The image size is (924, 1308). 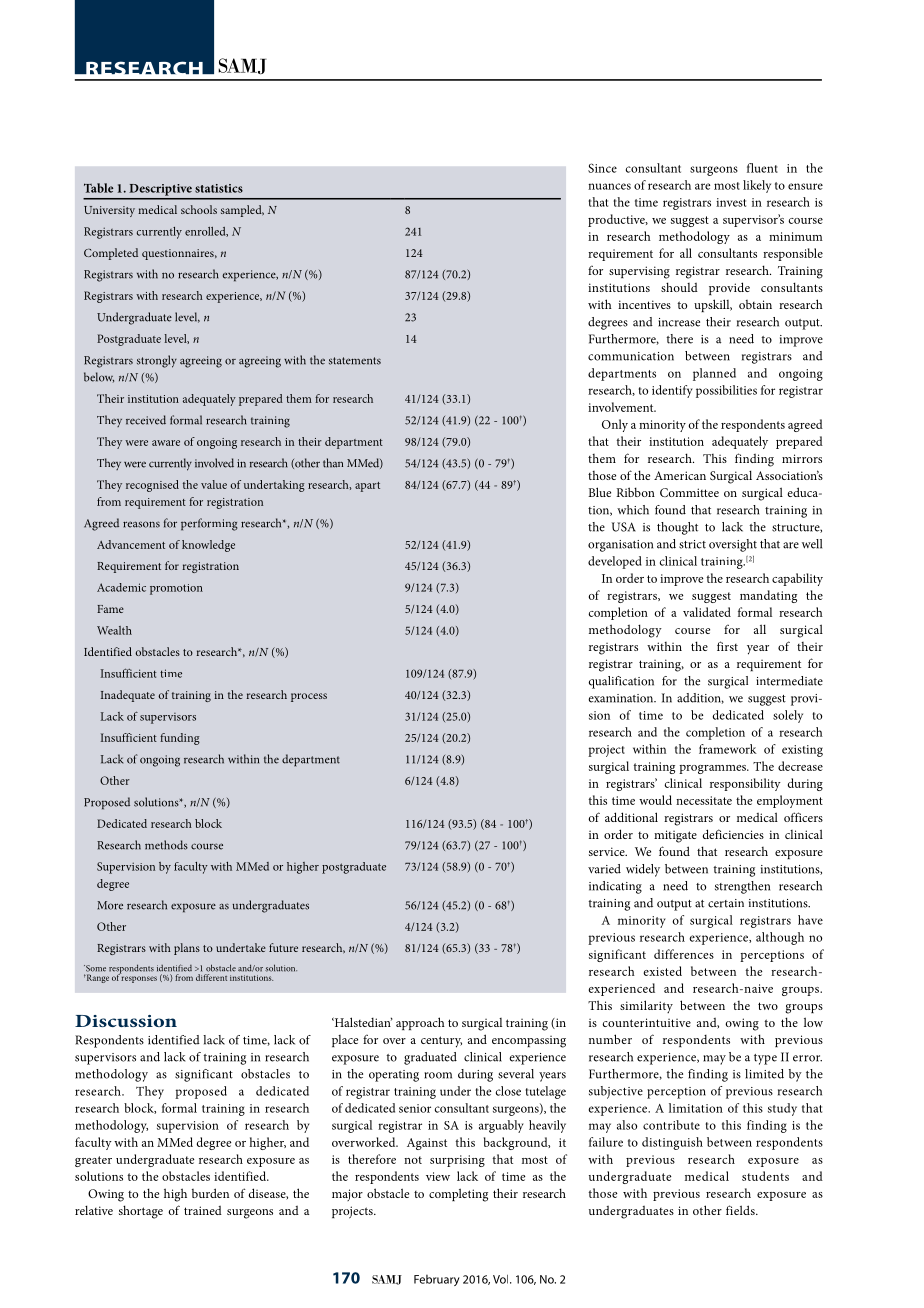 I want to click on different, so click(x=211, y=977).
